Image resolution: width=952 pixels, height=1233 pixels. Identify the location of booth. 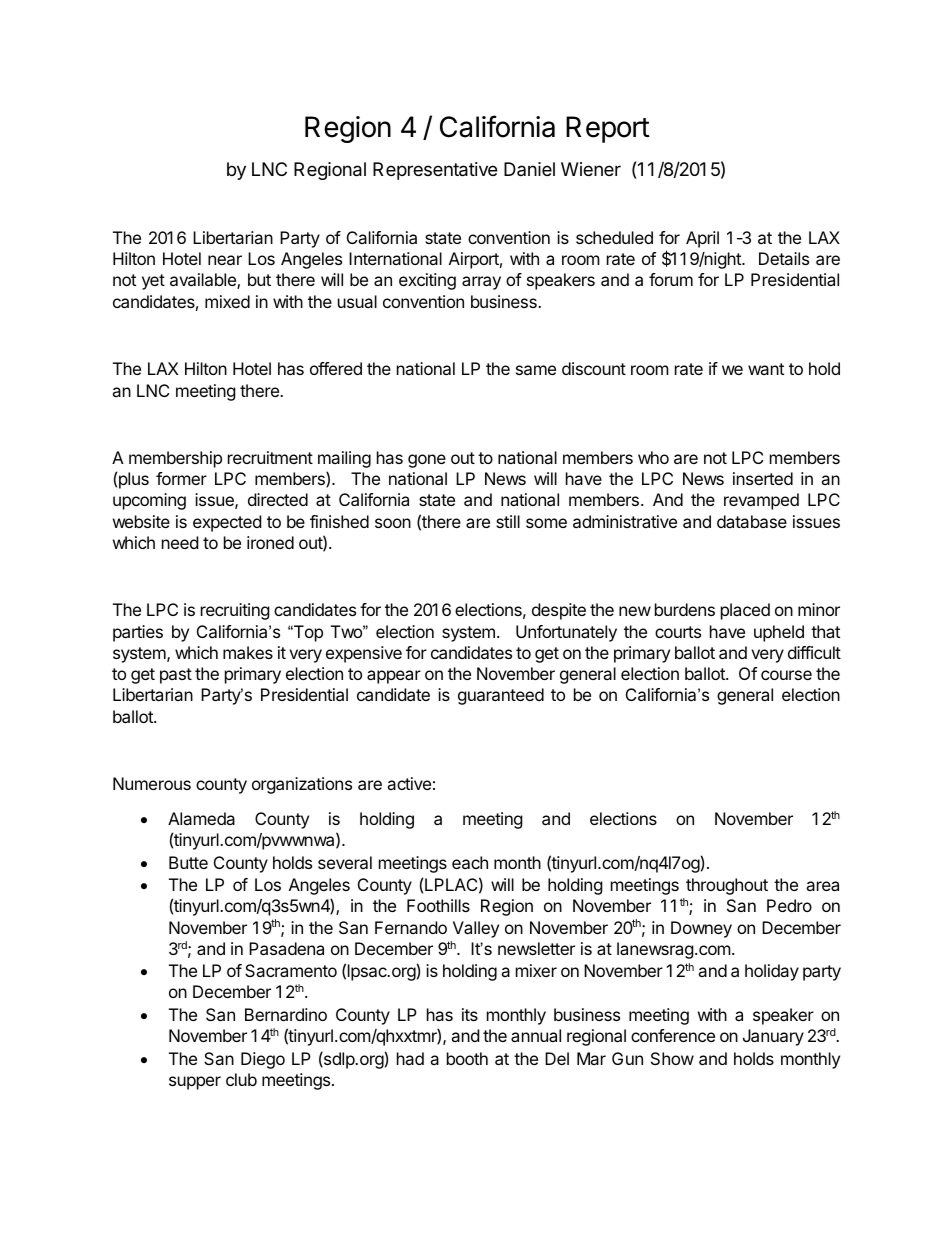
(467, 1058).
